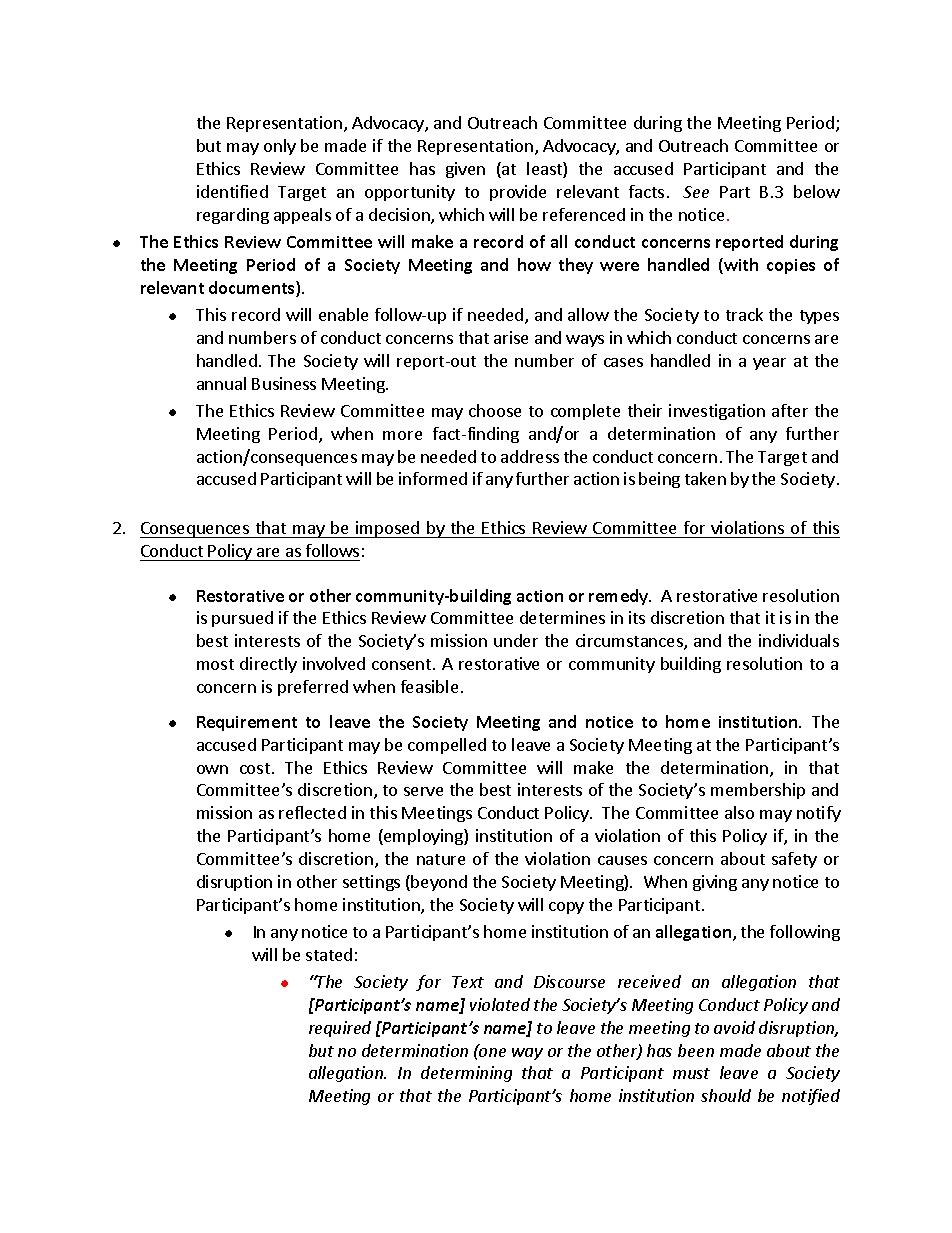 Image resolution: width=952 pixels, height=1233 pixels. I want to click on should, so click(726, 1095).
